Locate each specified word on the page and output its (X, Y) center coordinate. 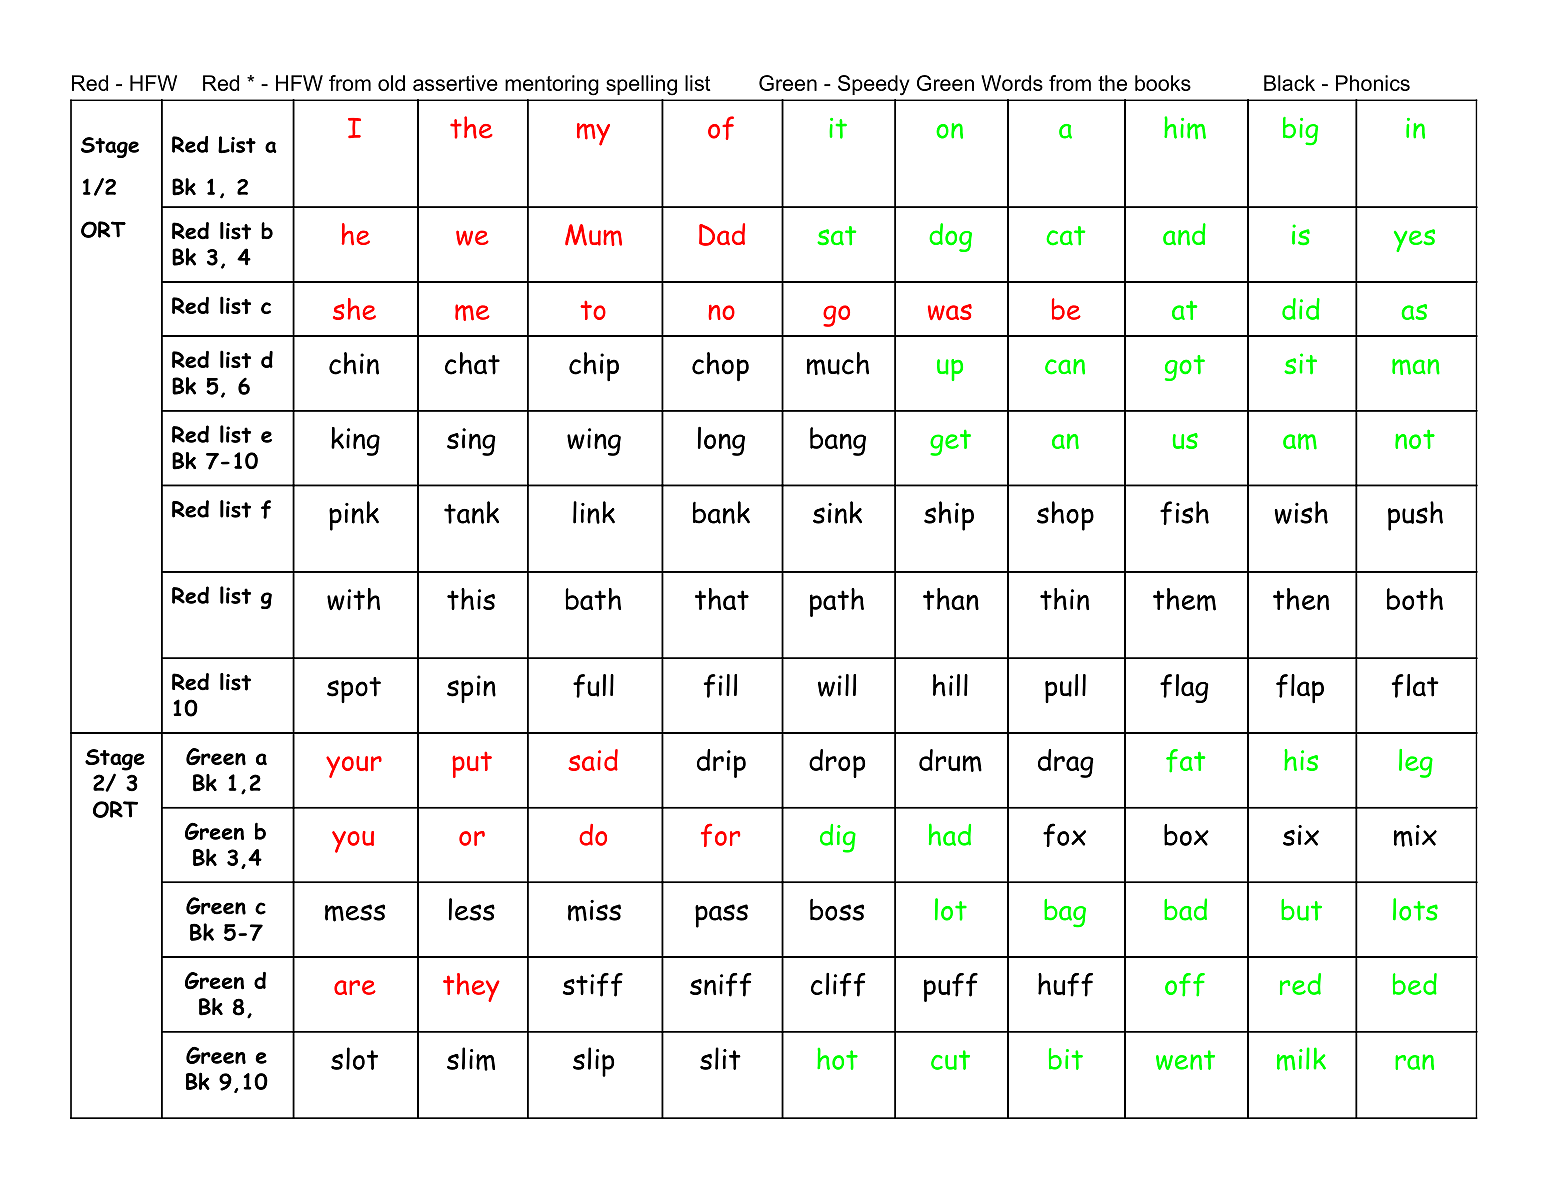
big (1300, 131)
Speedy (874, 85)
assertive (455, 83)
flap (1300, 688)
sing (471, 442)
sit (1300, 364)
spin (471, 689)
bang (838, 441)
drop (837, 763)
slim (471, 1059)
